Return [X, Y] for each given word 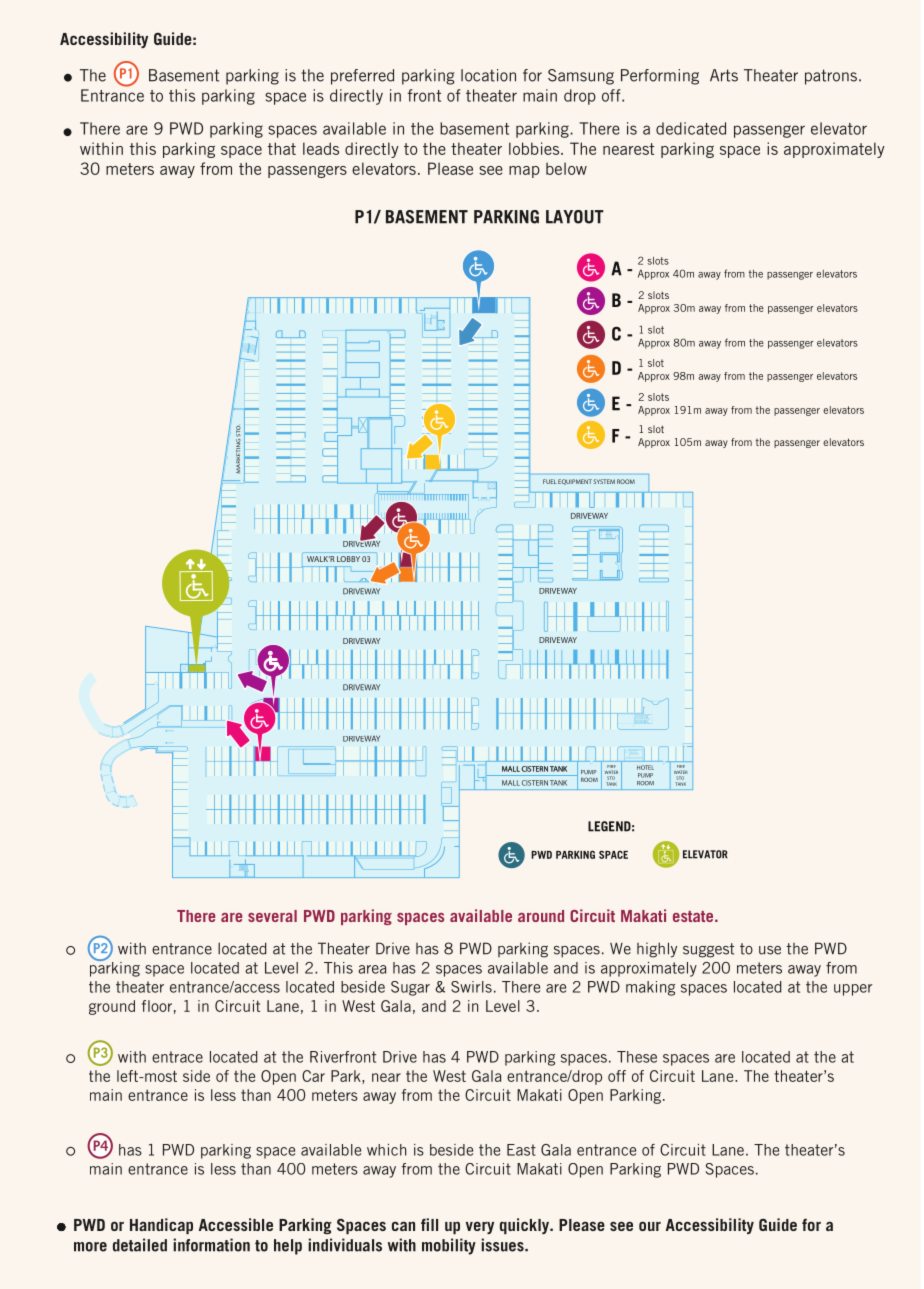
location [488, 75]
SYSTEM [604, 481]
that [282, 148]
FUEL [550, 481]
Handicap [161, 1226]
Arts [724, 75]
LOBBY [348, 559]
